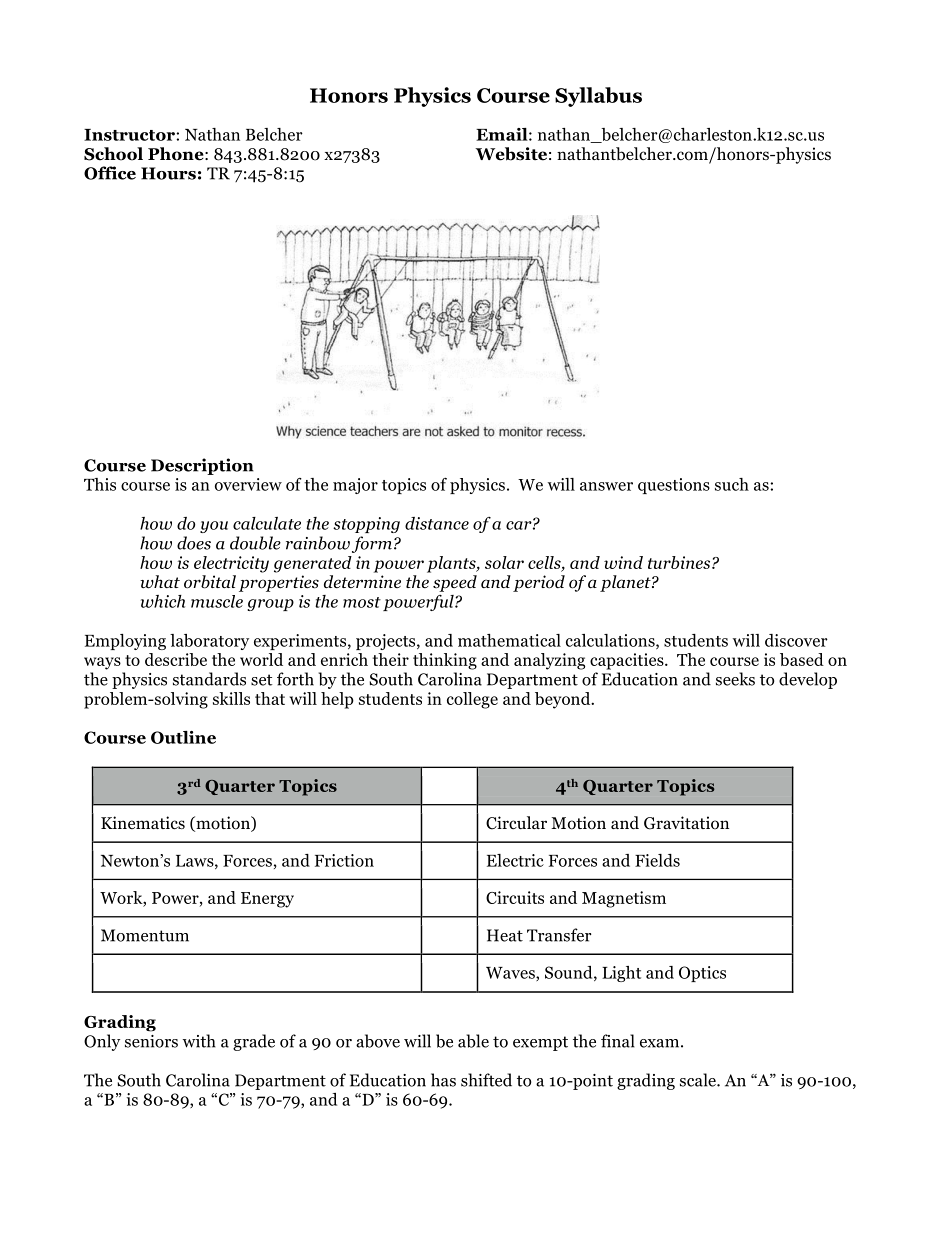 The height and width of the screenshot is (1233, 952). I want to click on Syllabus, so click(598, 97).
